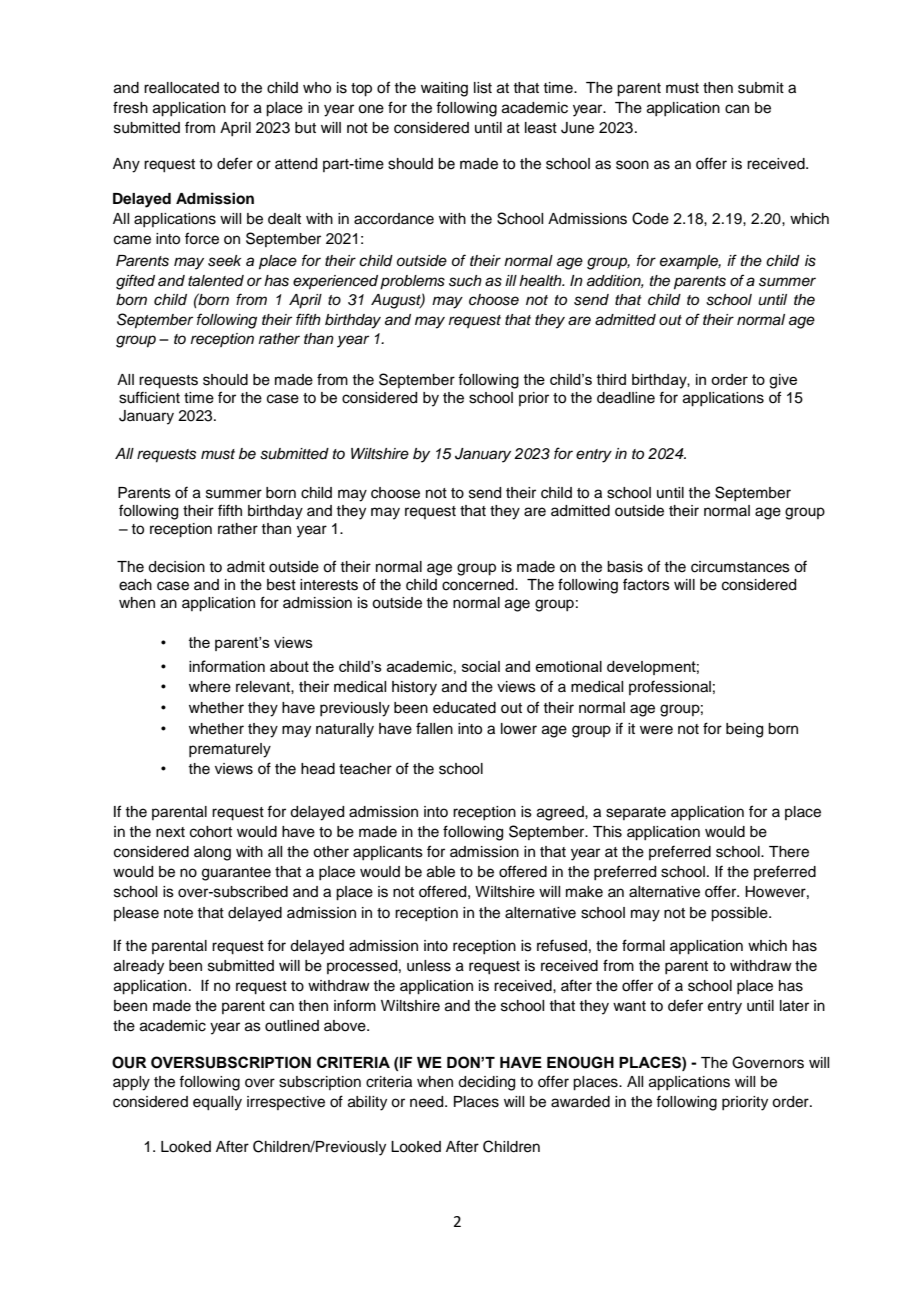 The width and height of the page is (924, 1308). Describe the element at coordinates (181, 88) in the page. I see `reallocated` at that location.
